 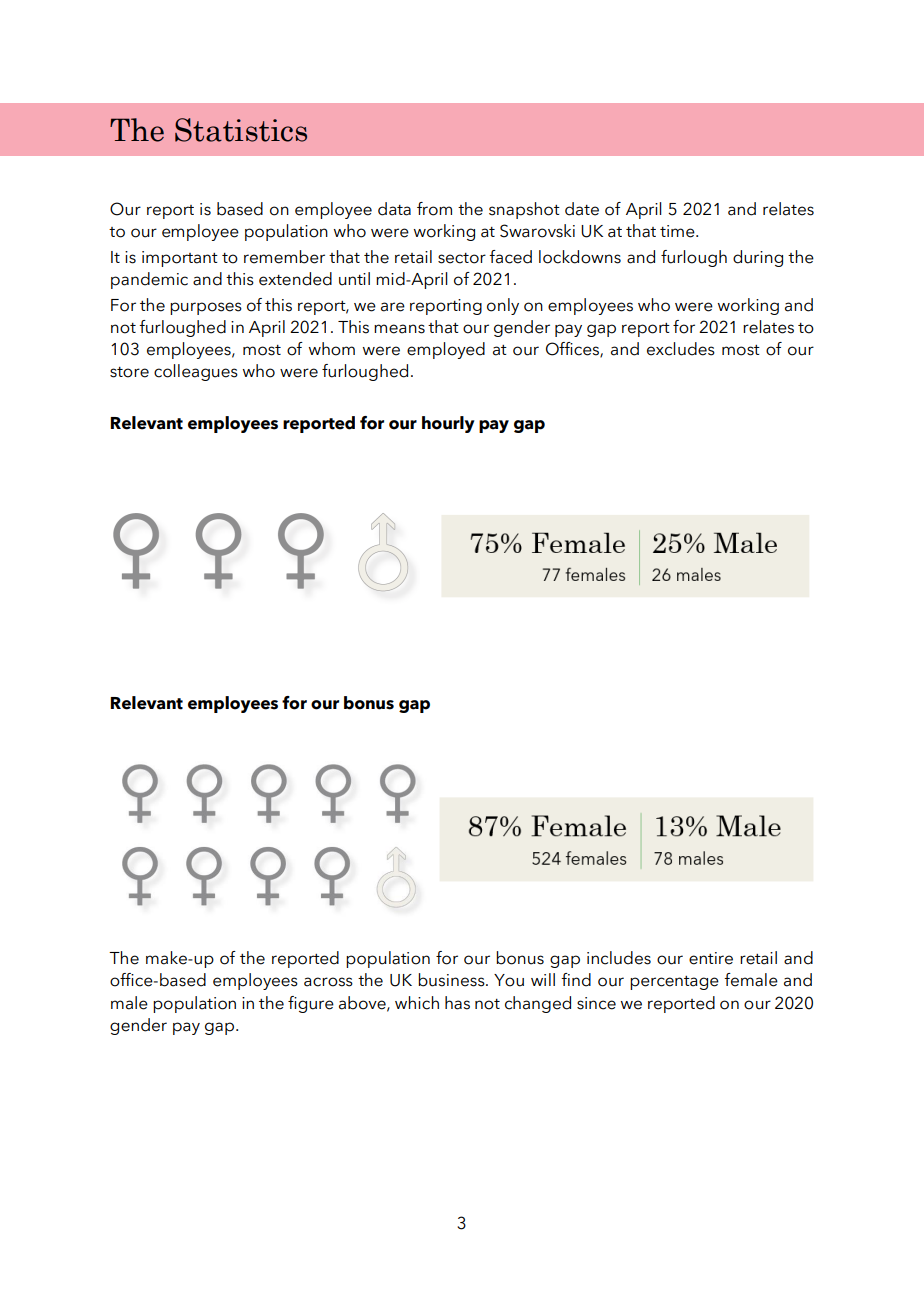 What do you see at coordinates (311, 1004) in the page?
I see `figure` at bounding box center [311, 1004].
